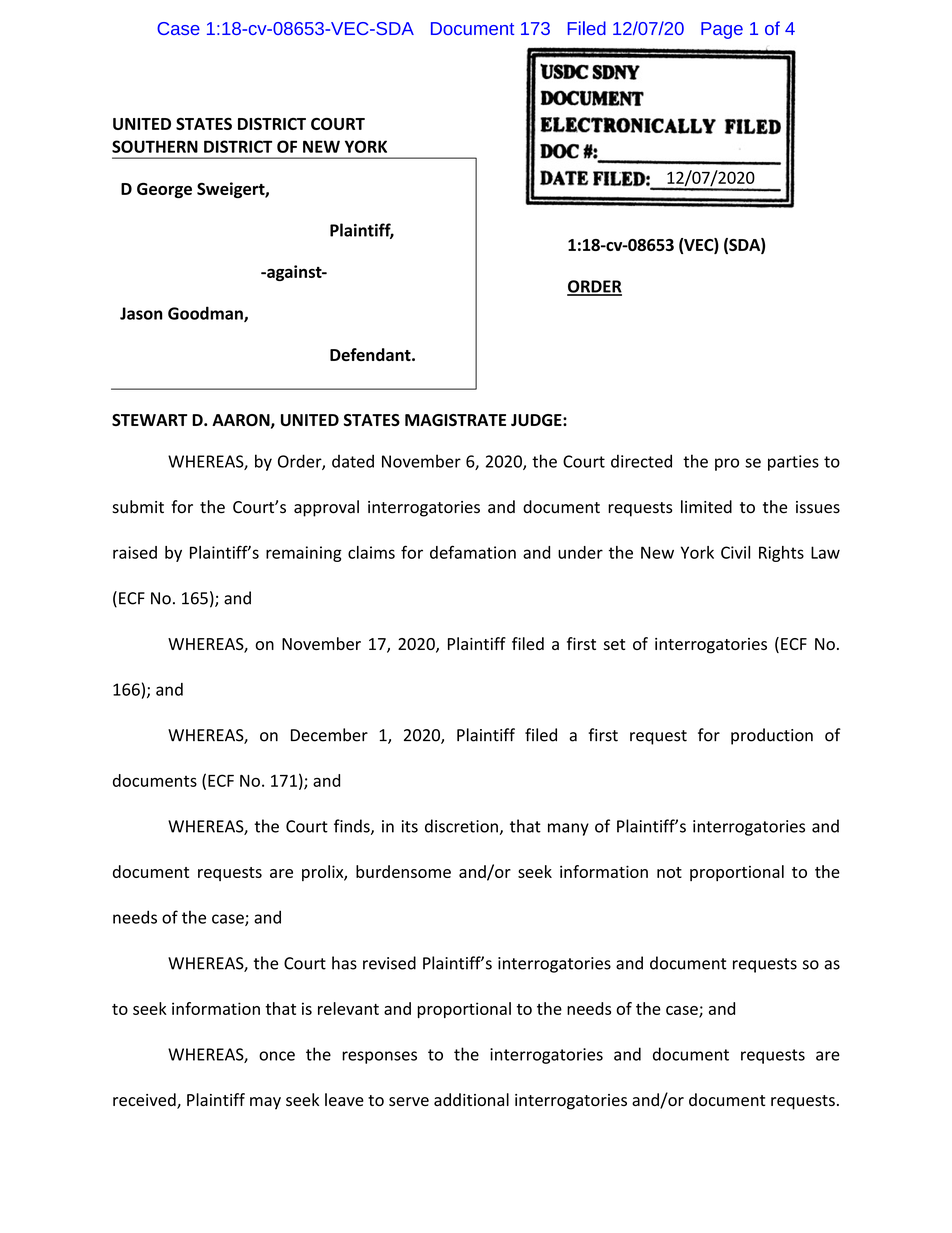 This screenshot has width=952, height=1233. I want to click on December, so click(329, 735).
